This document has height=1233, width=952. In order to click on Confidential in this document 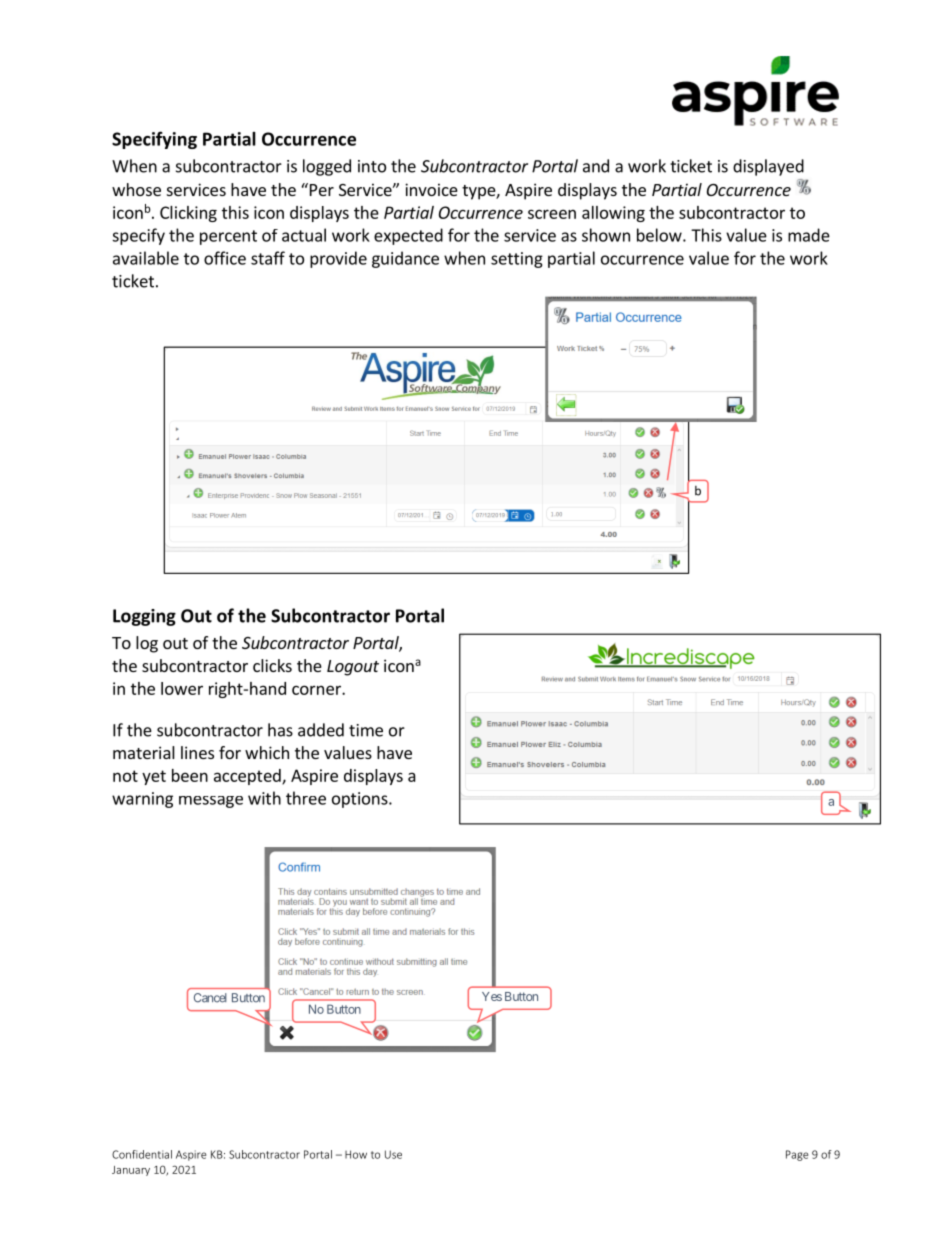, I will do `click(142, 1154)`.
